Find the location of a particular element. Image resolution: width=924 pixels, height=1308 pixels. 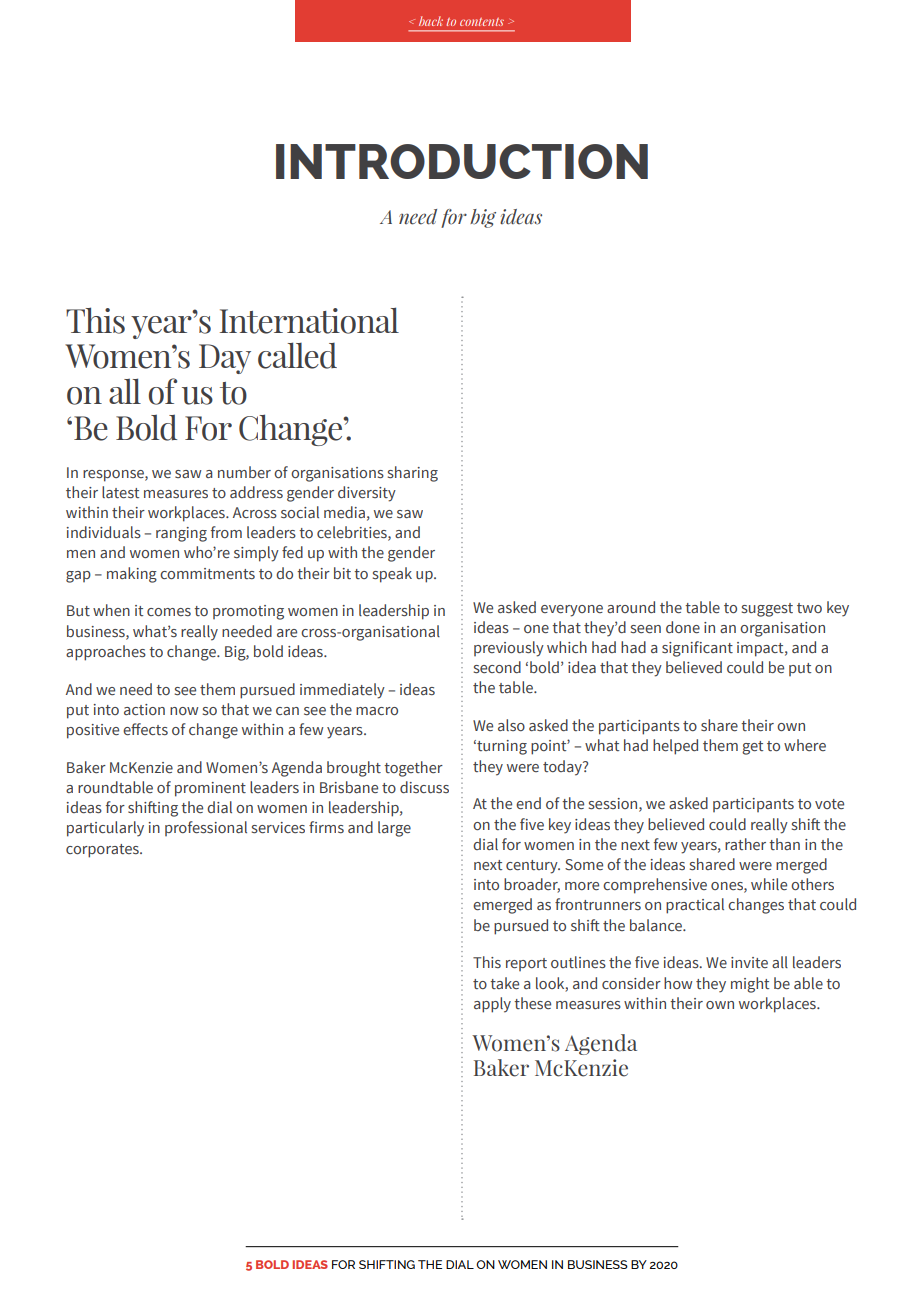

back is located at coordinates (431, 21).
